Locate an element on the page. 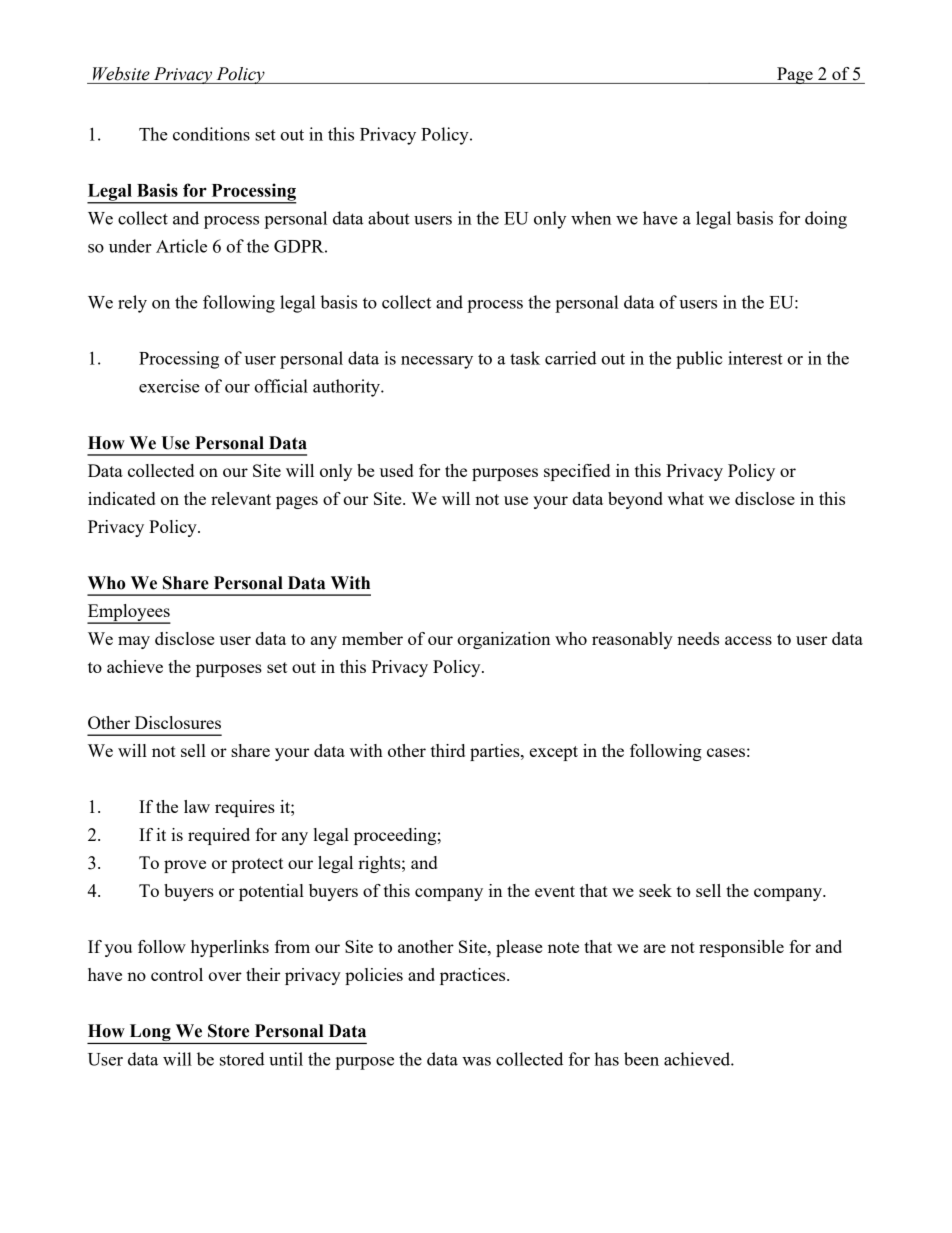  access is located at coordinates (748, 640).
